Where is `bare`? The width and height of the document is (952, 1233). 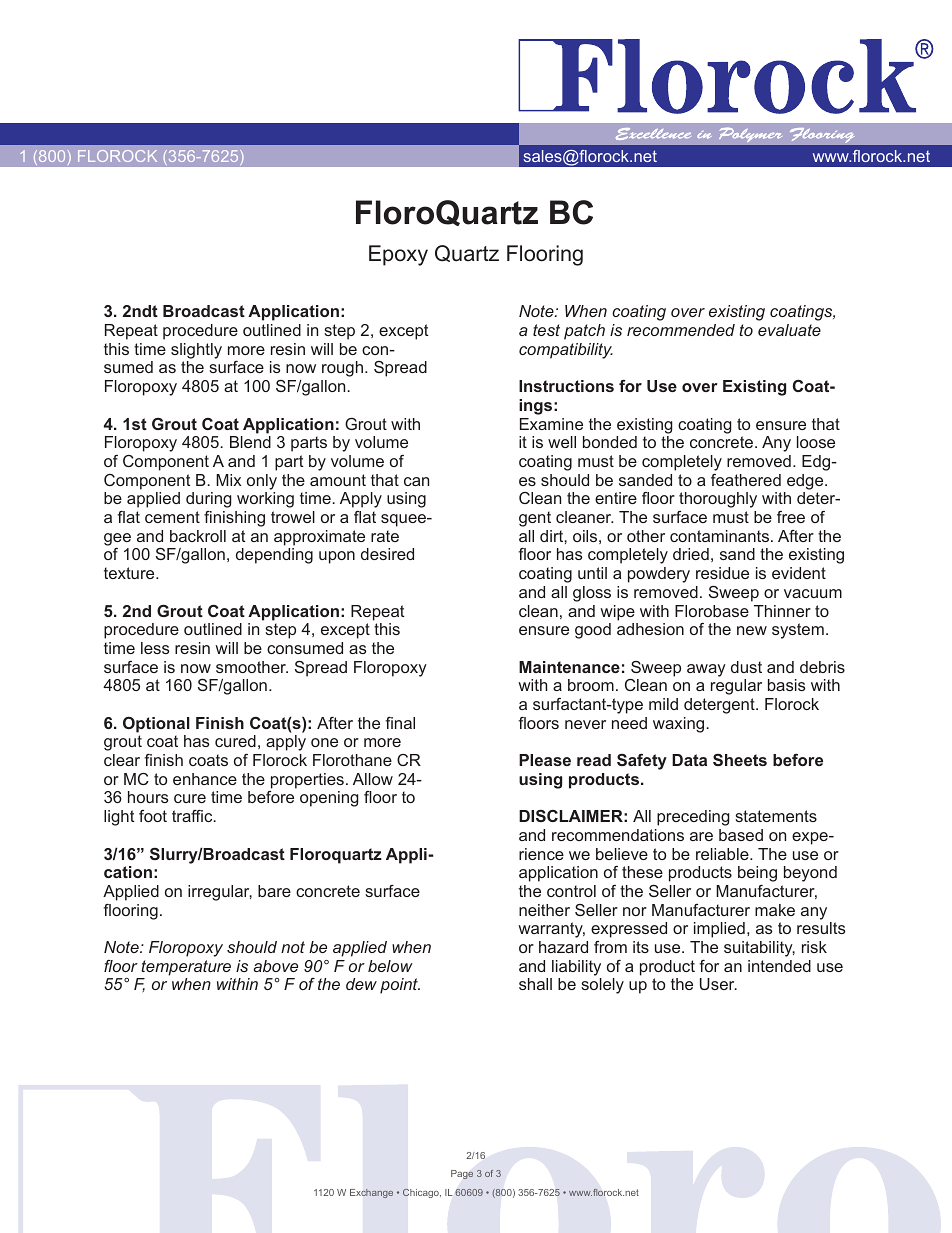 bare is located at coordinates (274, 891).
